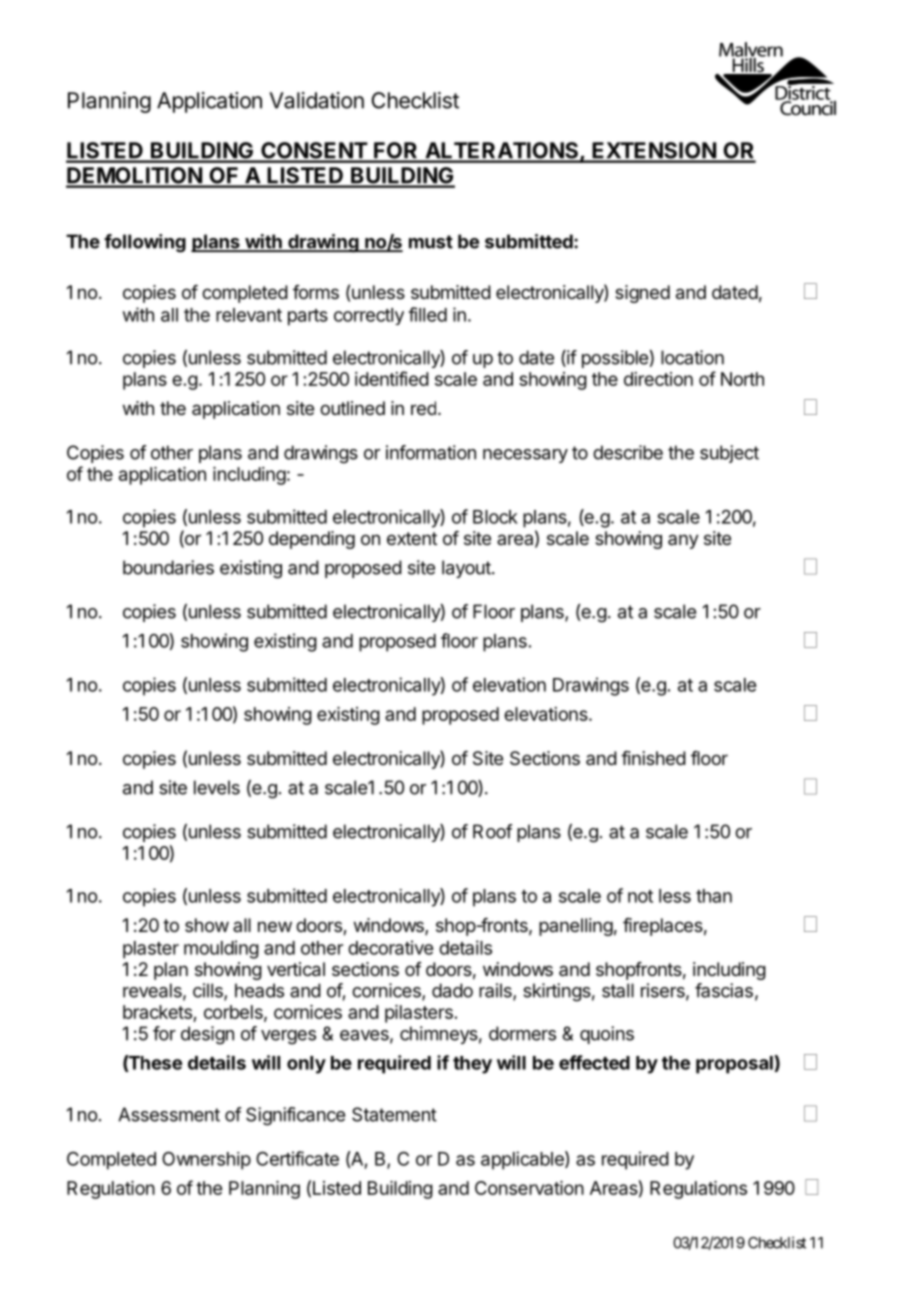 This screenshot has height=1308, width=924. Describe the element at coordinates (206, 1160) in the screenshot. I see `Ownership` at that location.
